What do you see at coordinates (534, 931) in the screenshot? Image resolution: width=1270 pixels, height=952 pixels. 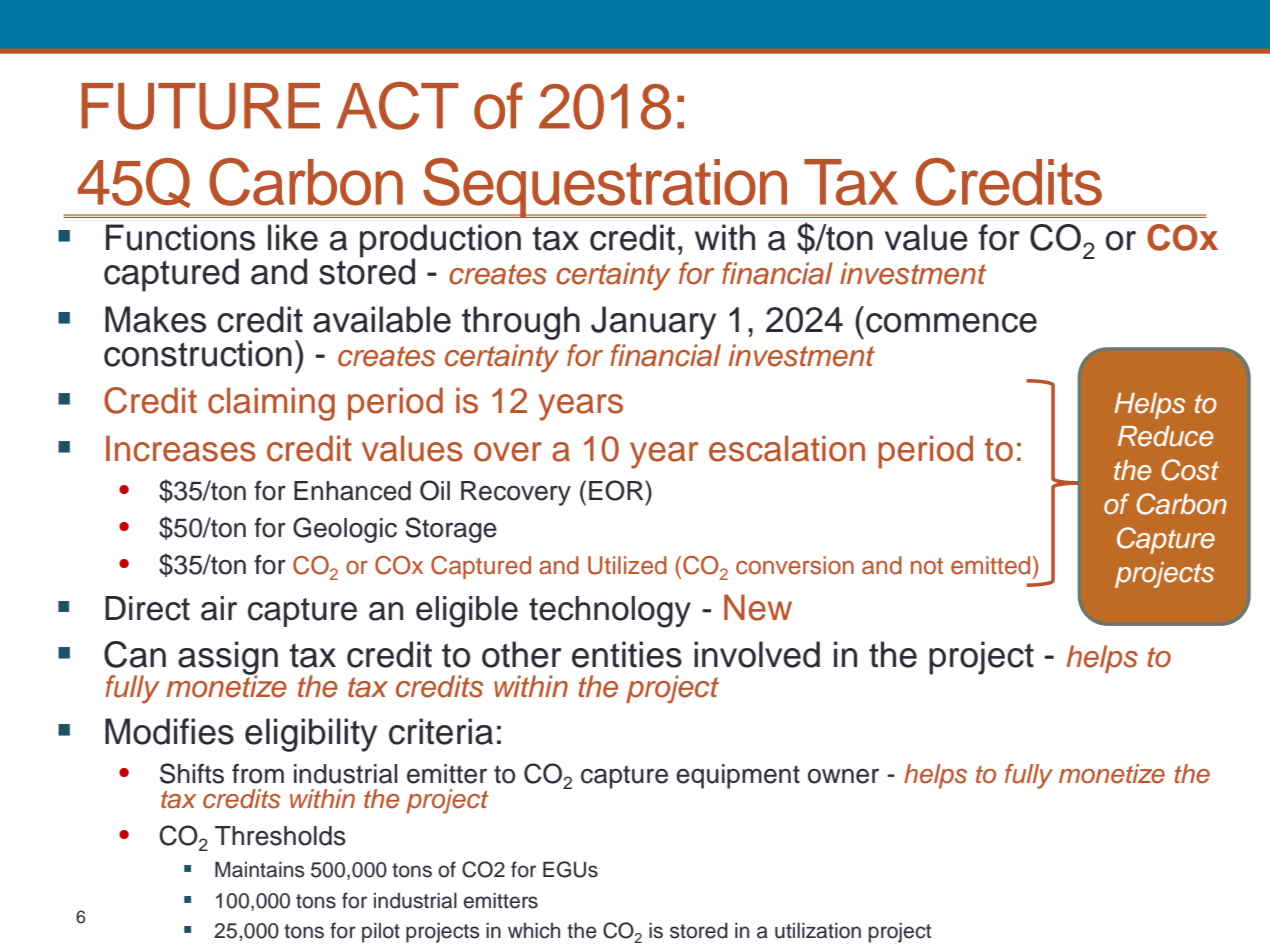 I see `which` at bounding box center [534, 931].
